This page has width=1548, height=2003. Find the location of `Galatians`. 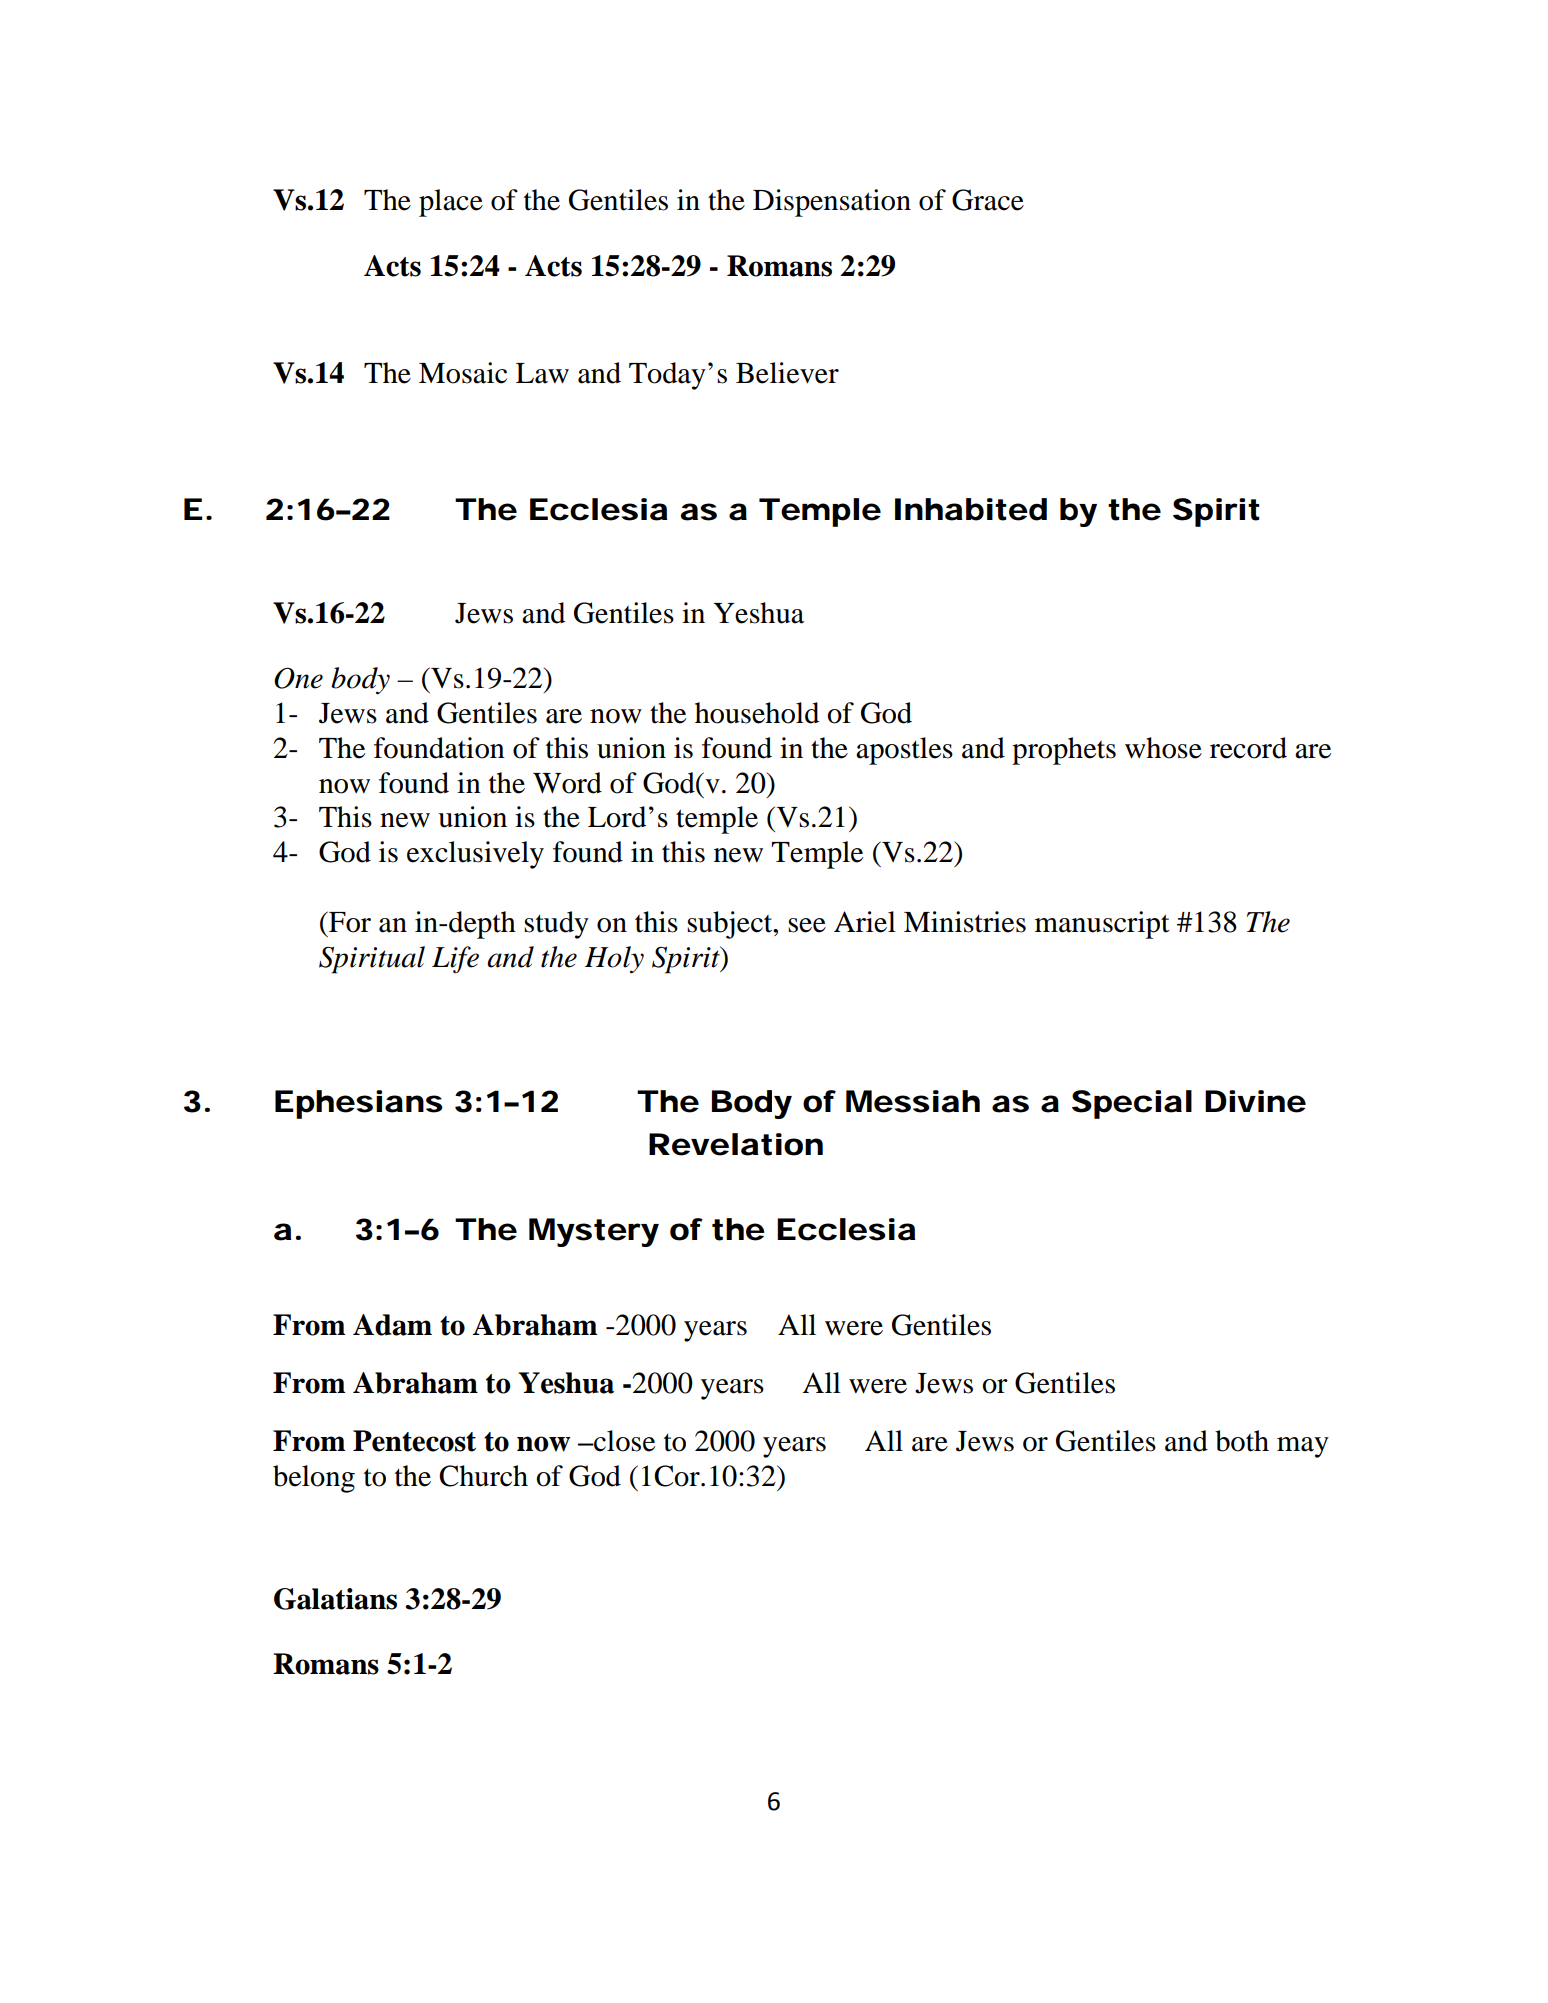

Galatians is located at coordinates (335, 1599).
